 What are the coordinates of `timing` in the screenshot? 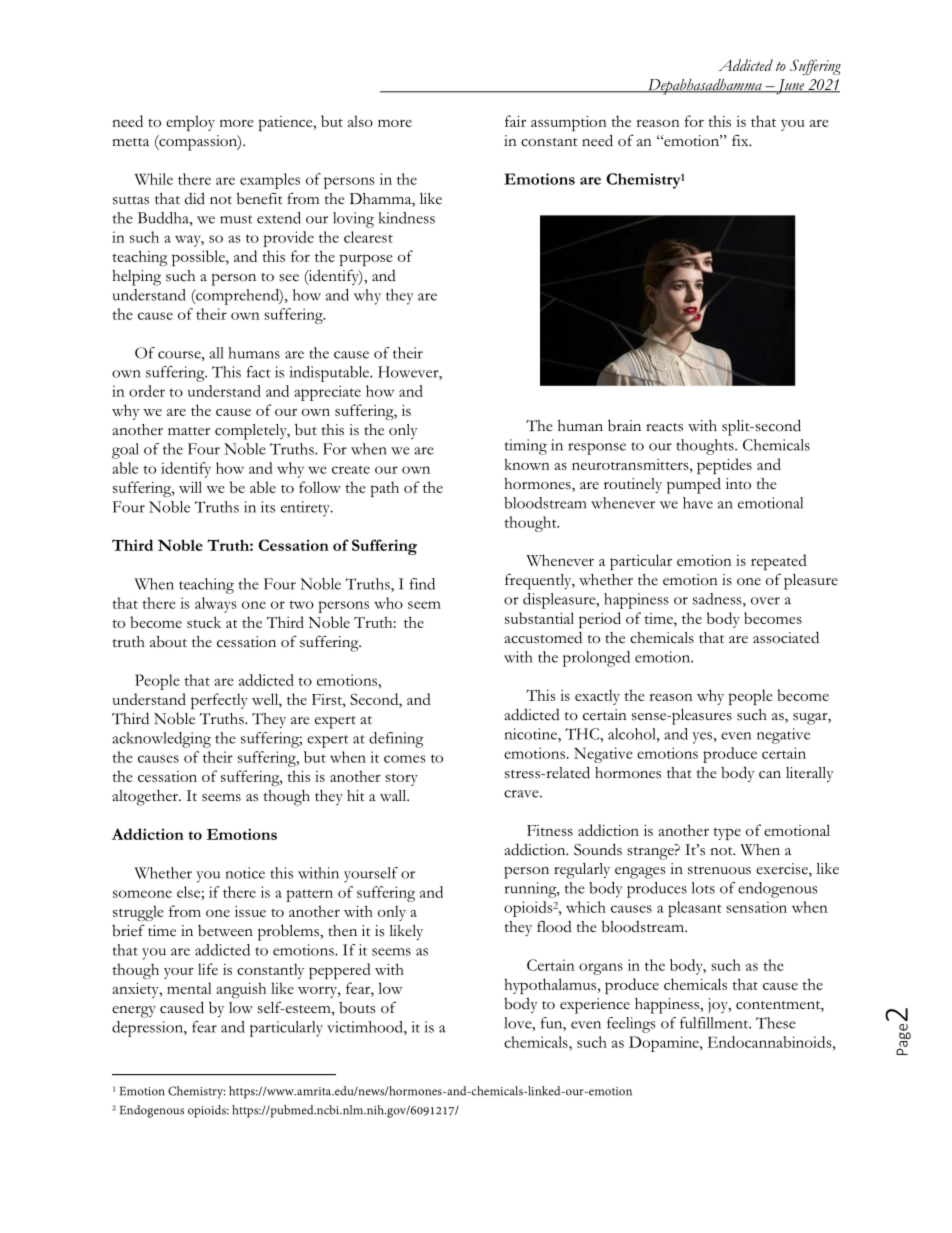 It's located at (525, 447).
